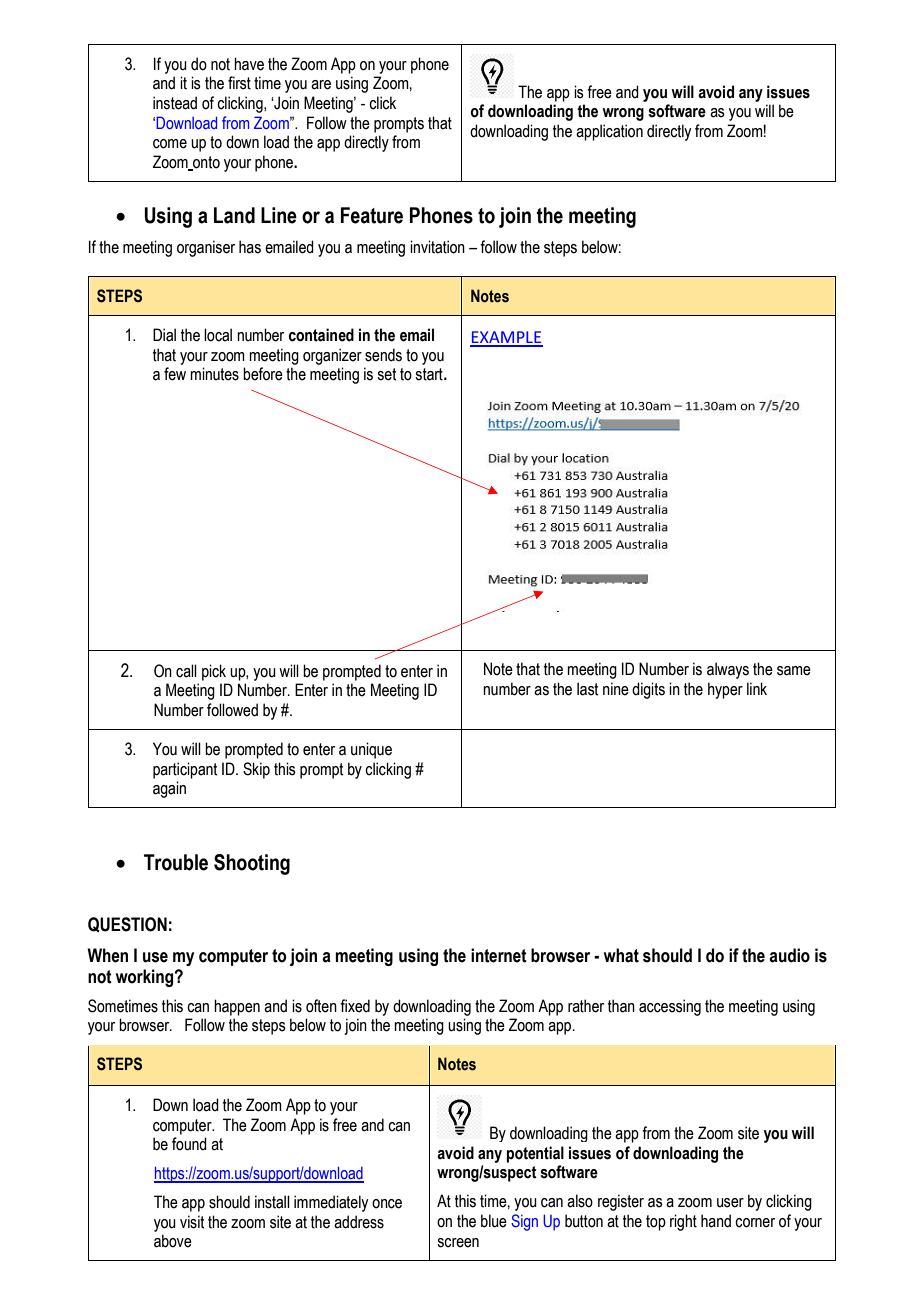 The height and width of the document is (1307, 924). I want to click on call, so click(186, 671).
